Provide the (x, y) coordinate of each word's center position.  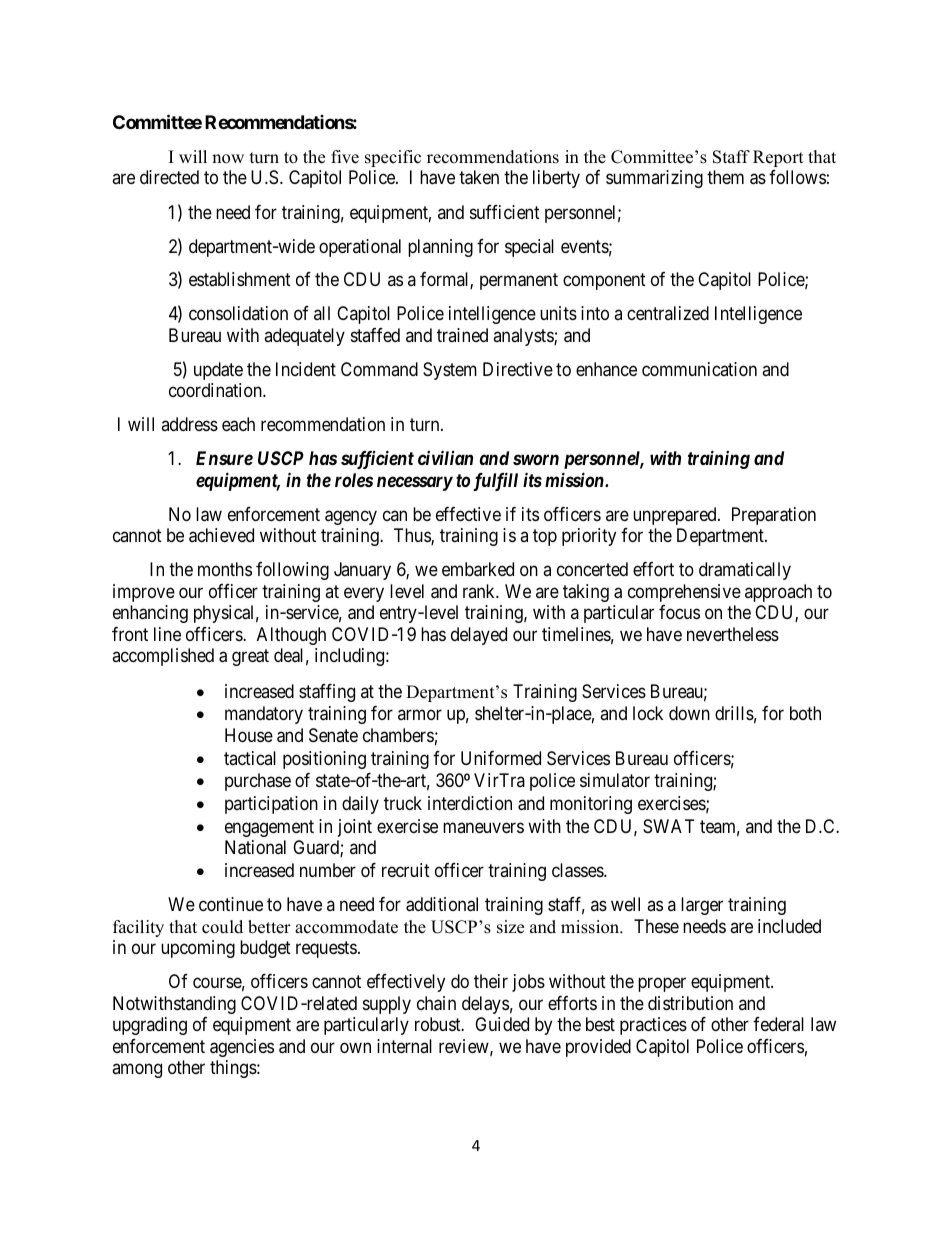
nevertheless (733, 634)
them (725, 177)
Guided (502, 1024)
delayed (479, 636)
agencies (242, 1048)
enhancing (150, 614)
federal (778, 1024)
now (228, 159)
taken (479, 177)
